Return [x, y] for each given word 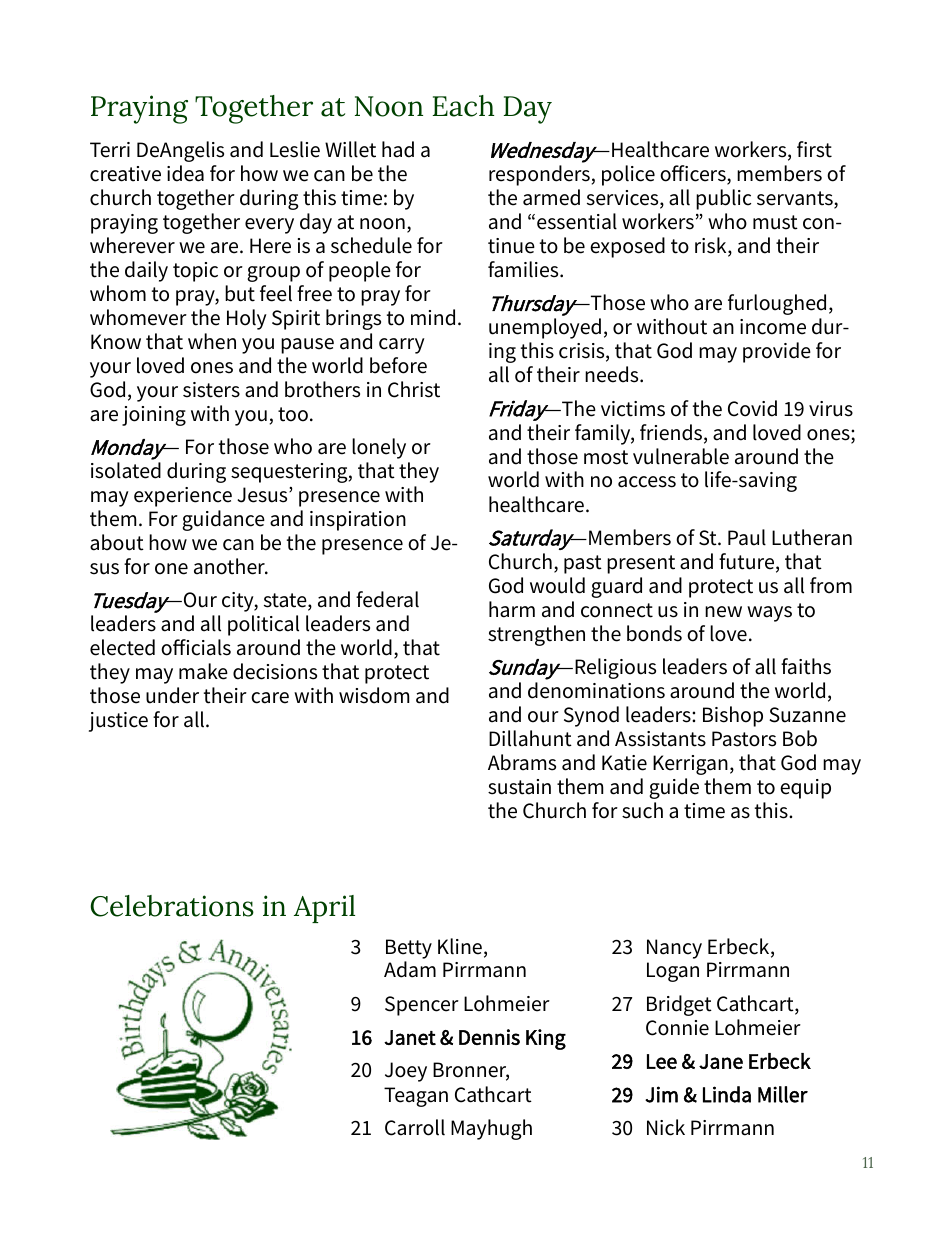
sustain [519, 787]
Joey [406, 1072]
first [814, 149]
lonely [379, 448]
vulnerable [681, 456]
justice [118, 722]
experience [183, 497]
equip [805, 789]
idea [185, 173]
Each [463, 106]
